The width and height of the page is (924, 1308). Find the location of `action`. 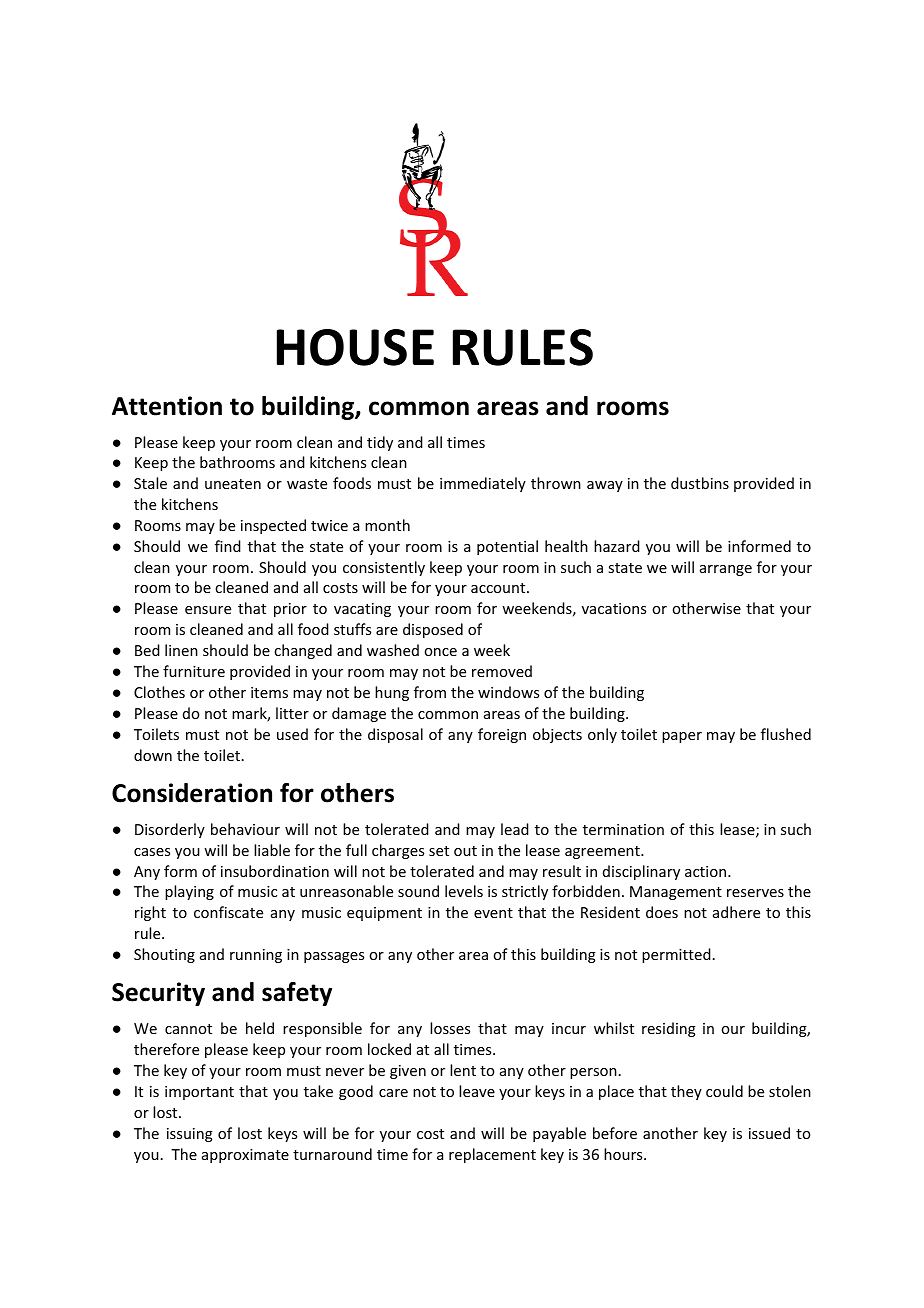

action is located at coordinates (707, 871).
